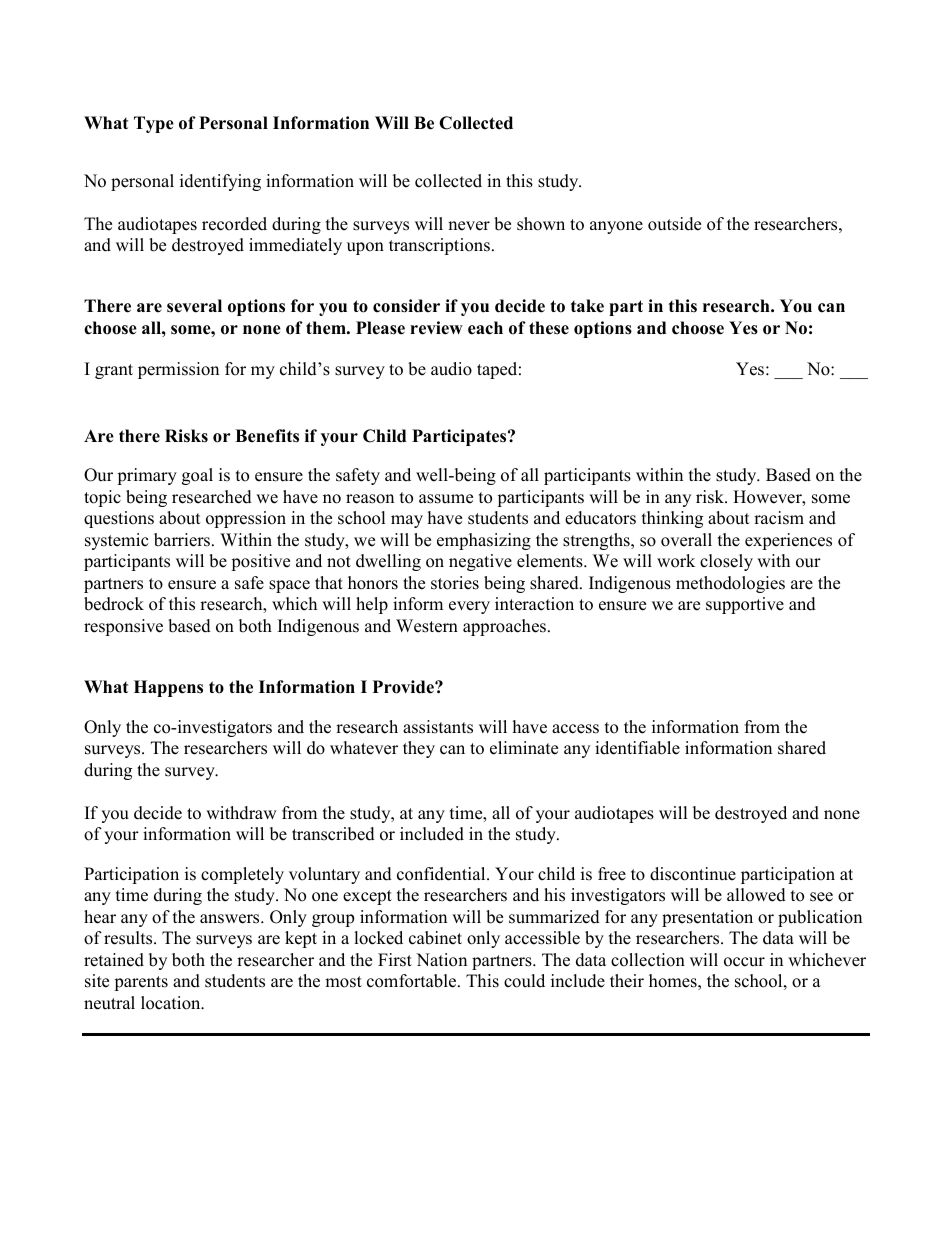 This screenshot has height=1233, width=952. I want to click on review, so click(436, 328).
